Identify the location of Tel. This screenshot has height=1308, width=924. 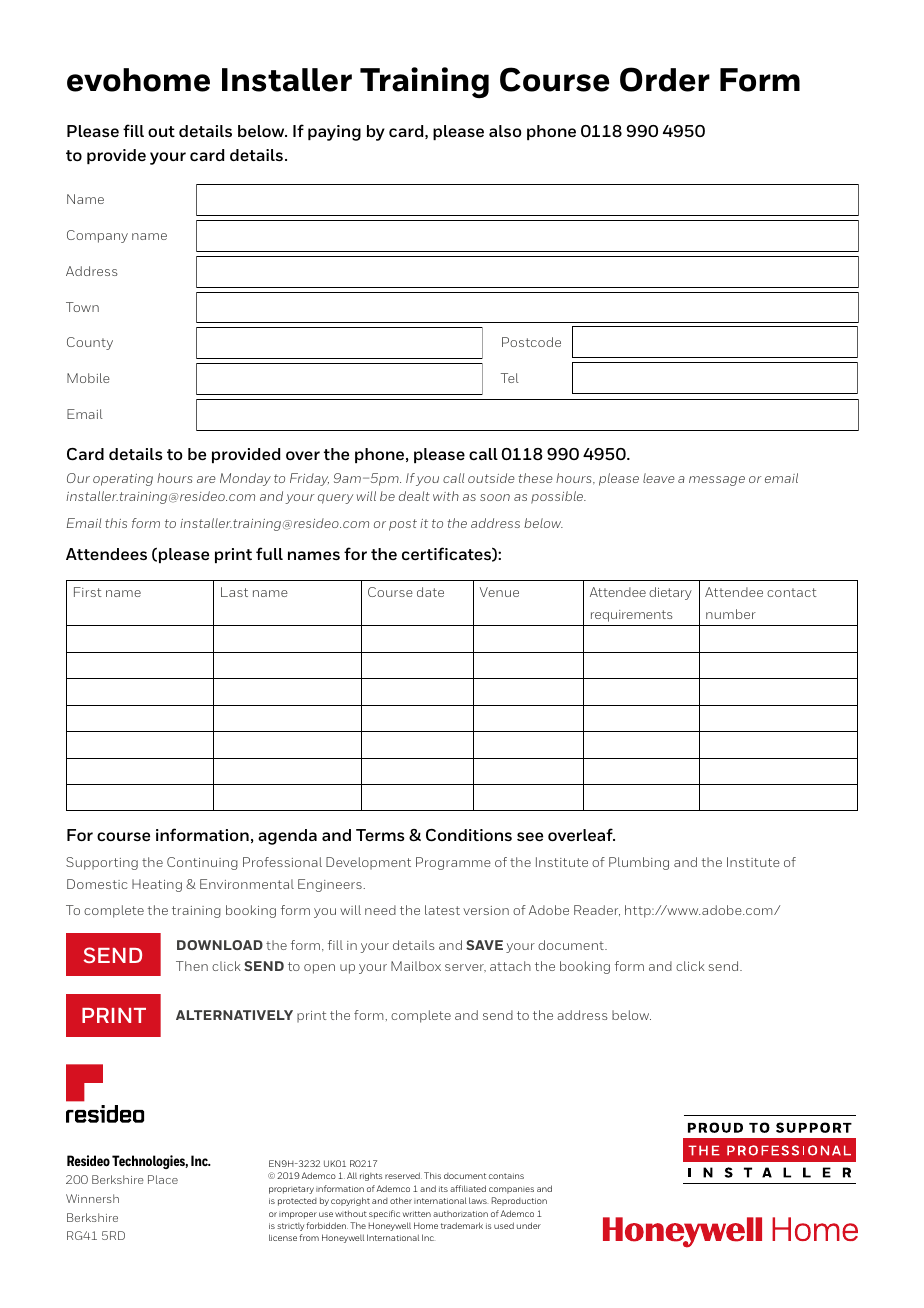
(510, 378).
